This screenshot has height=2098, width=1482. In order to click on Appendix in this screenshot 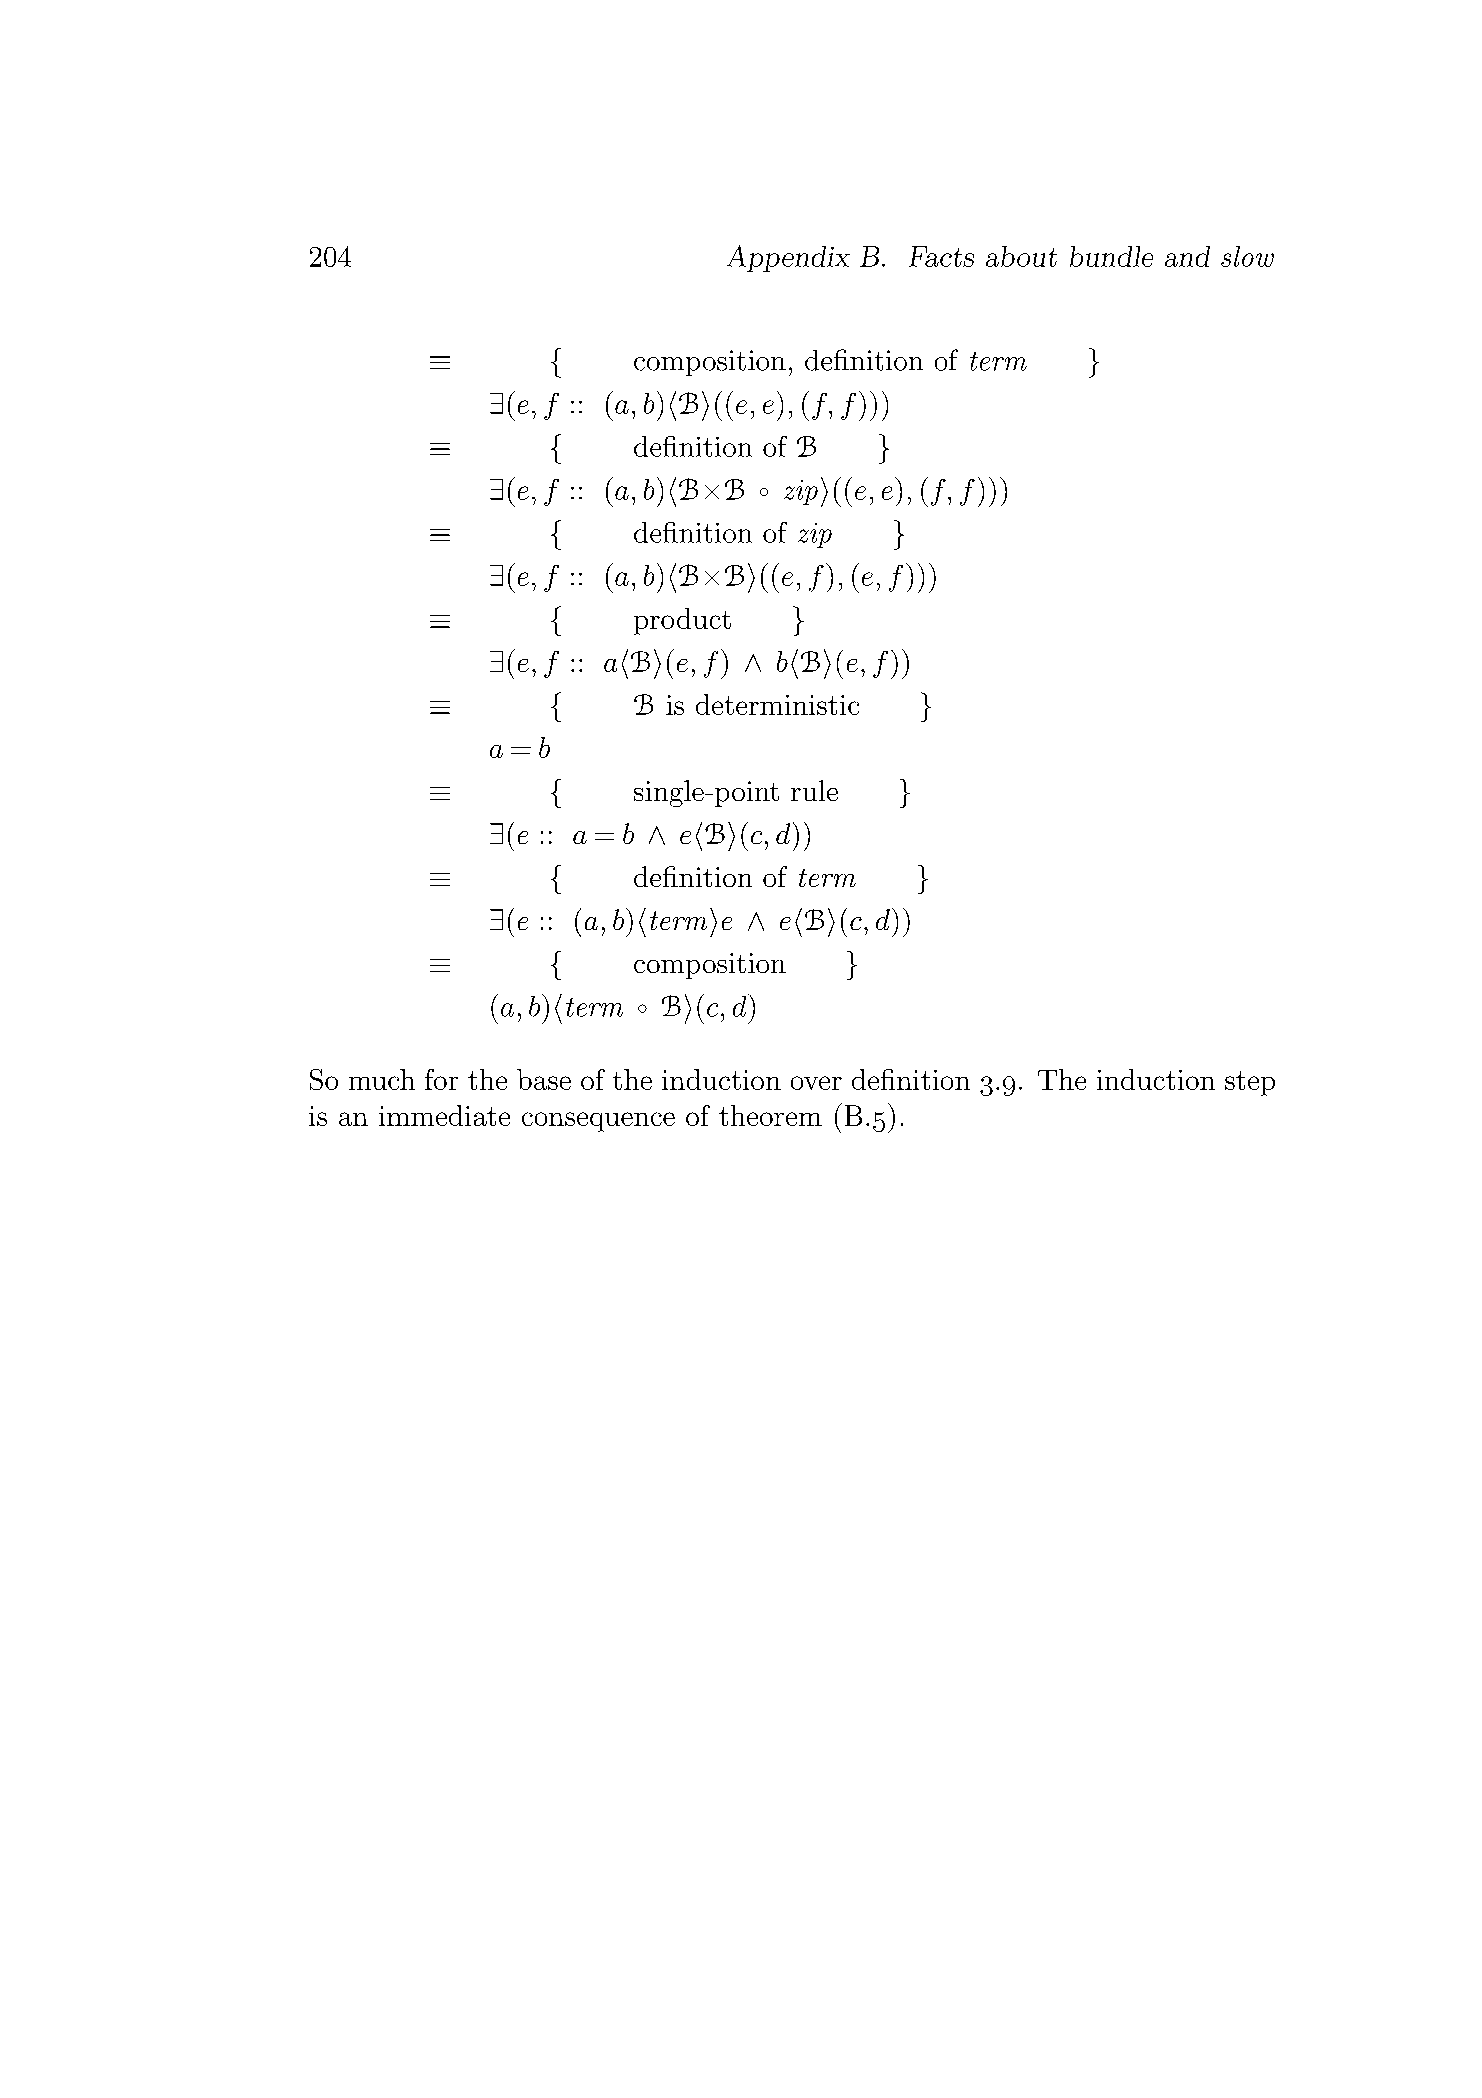, I will do `click(788, 258)`.
